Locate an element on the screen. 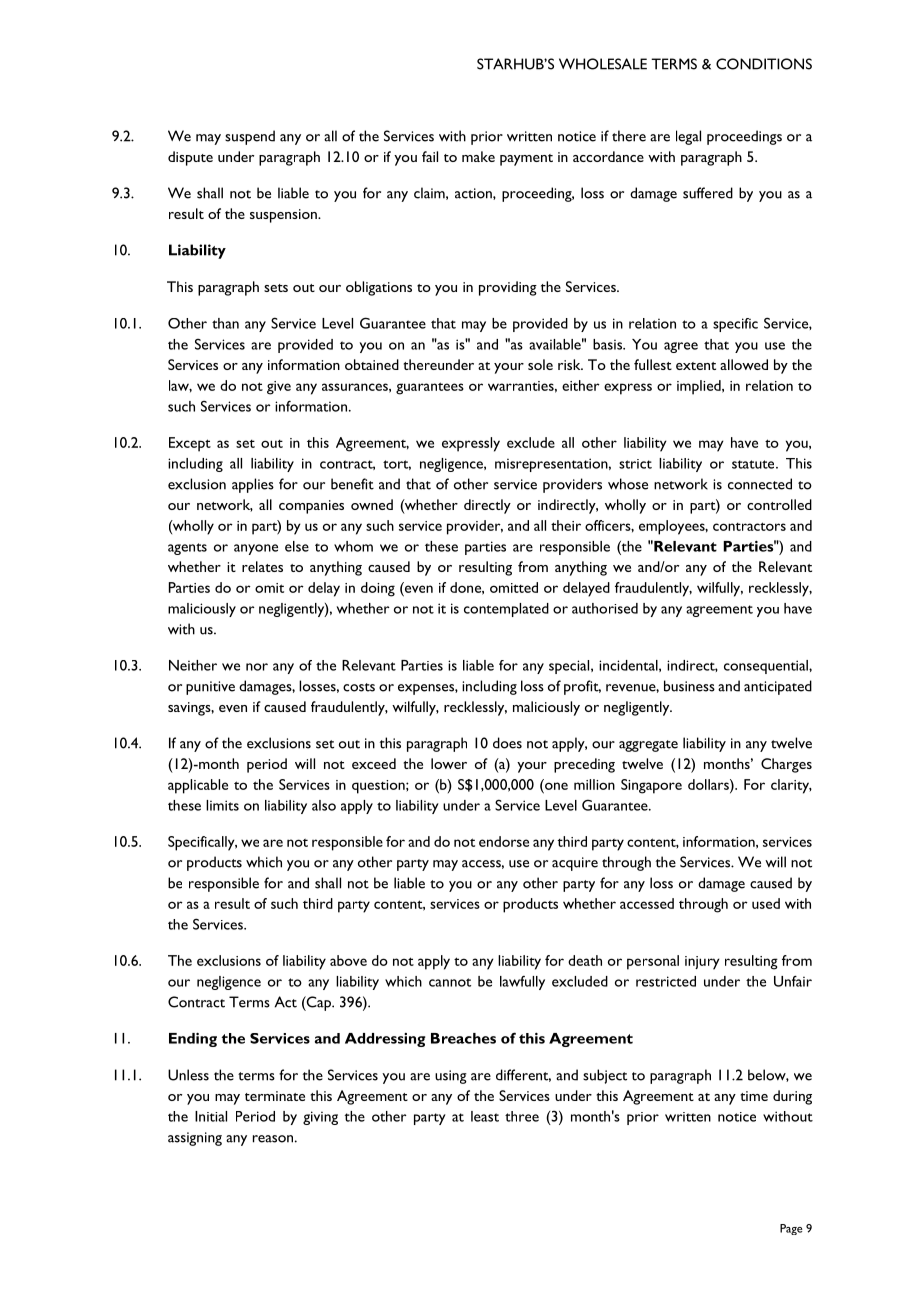 This screenshot has height=1308, width=924. anyone is located at coordinates (256, 549).
